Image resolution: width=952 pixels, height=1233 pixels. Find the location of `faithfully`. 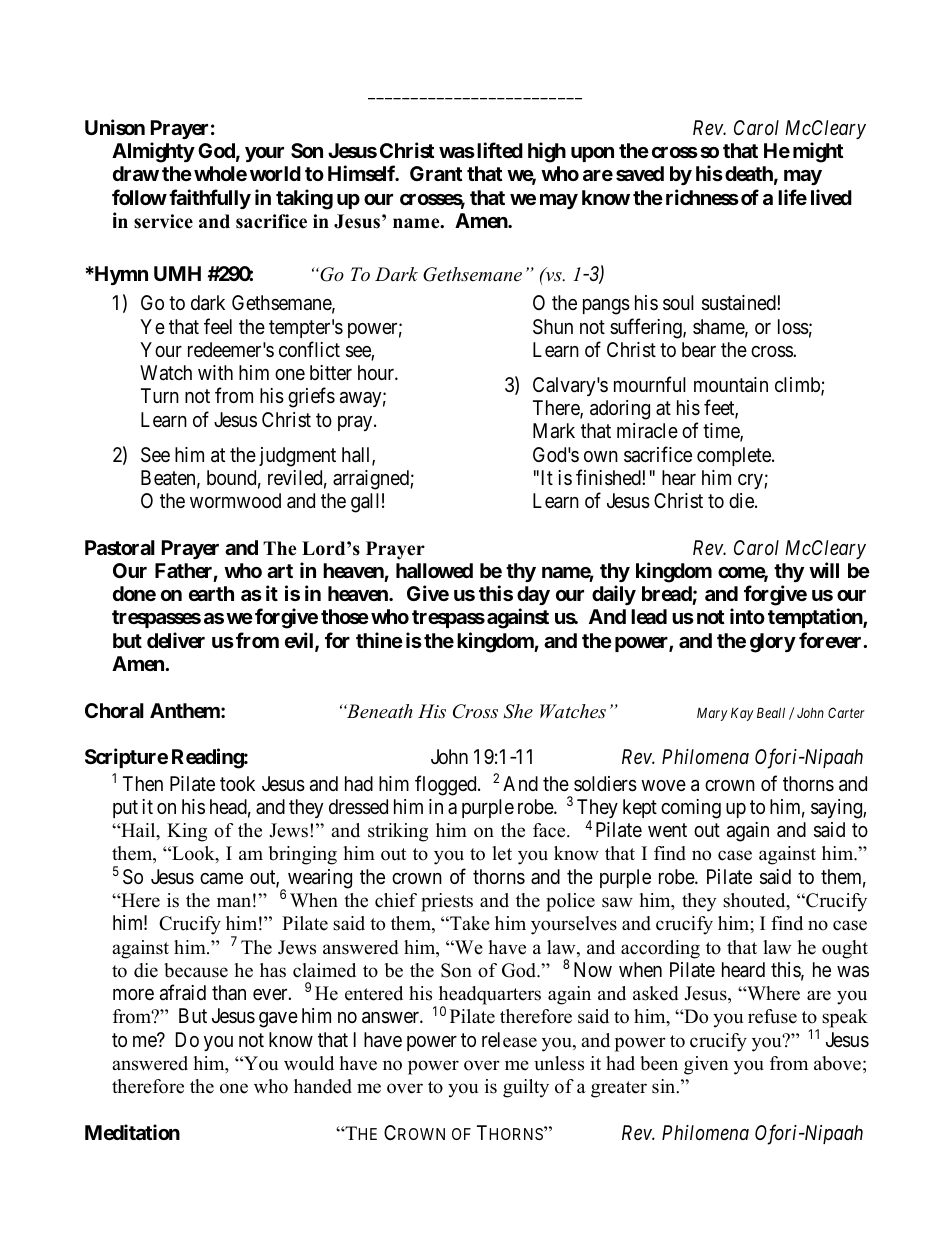

faithfully is located at coordinates (210, 199).
